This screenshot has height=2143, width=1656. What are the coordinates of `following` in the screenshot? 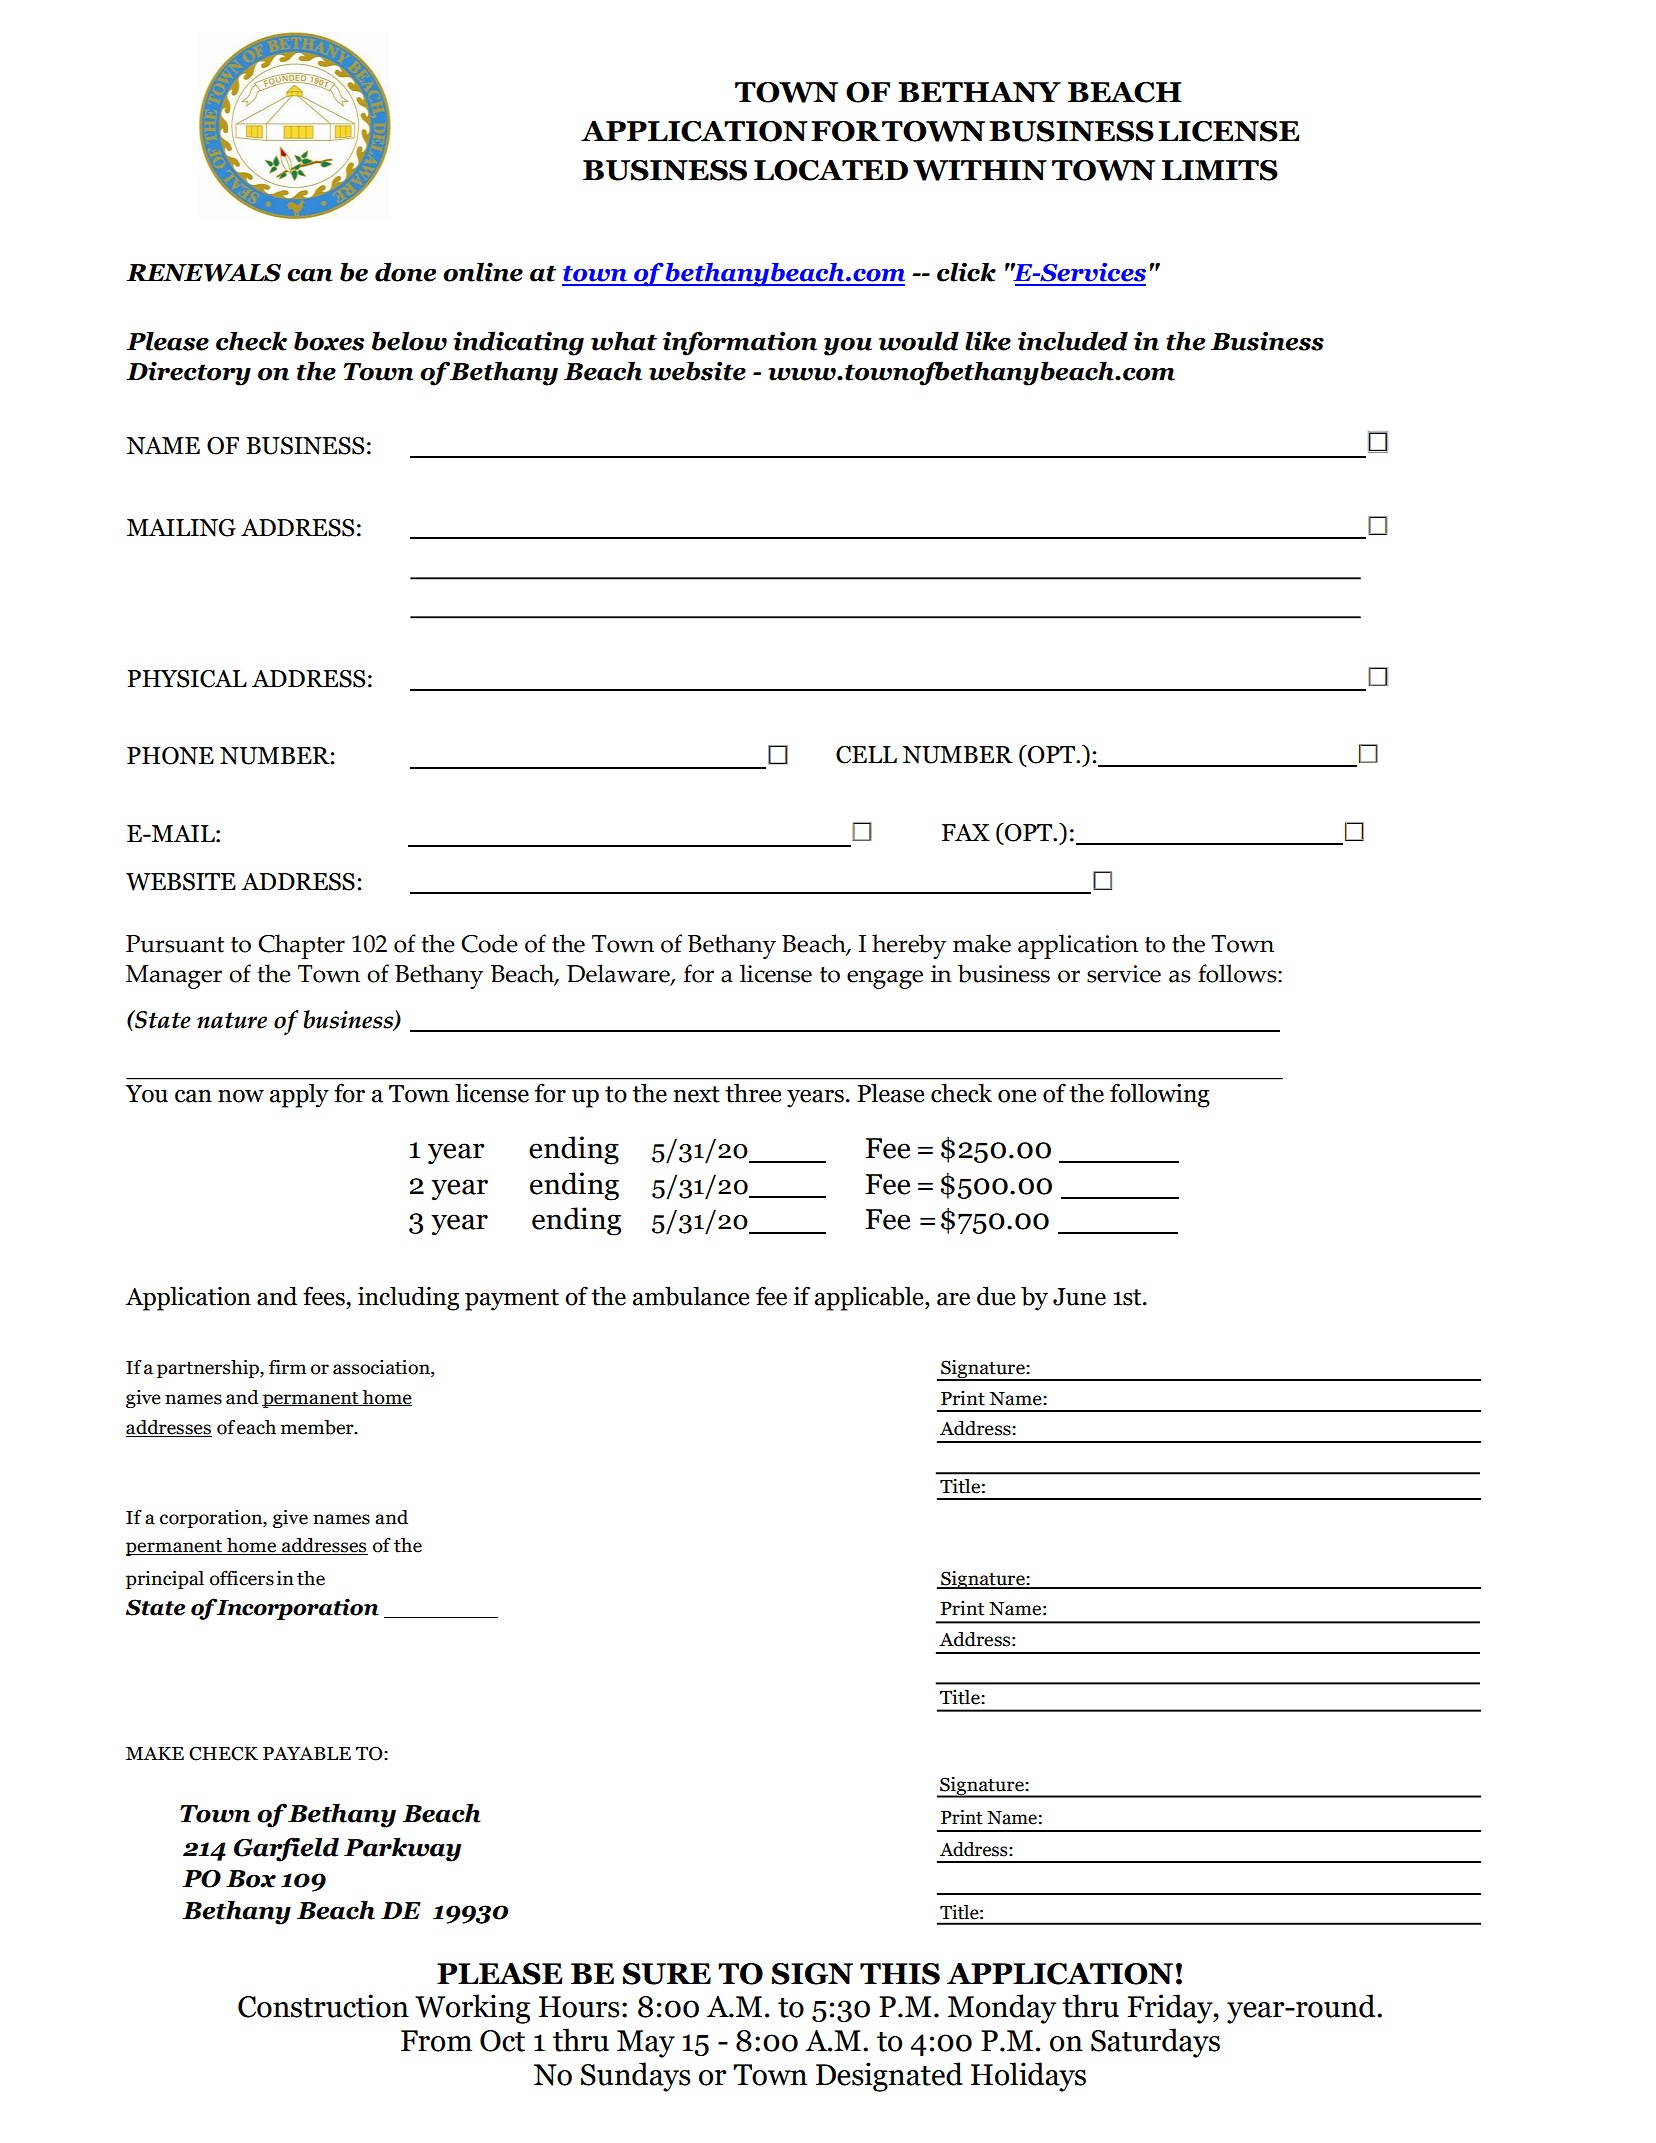 It's located at (1160, 1095).
